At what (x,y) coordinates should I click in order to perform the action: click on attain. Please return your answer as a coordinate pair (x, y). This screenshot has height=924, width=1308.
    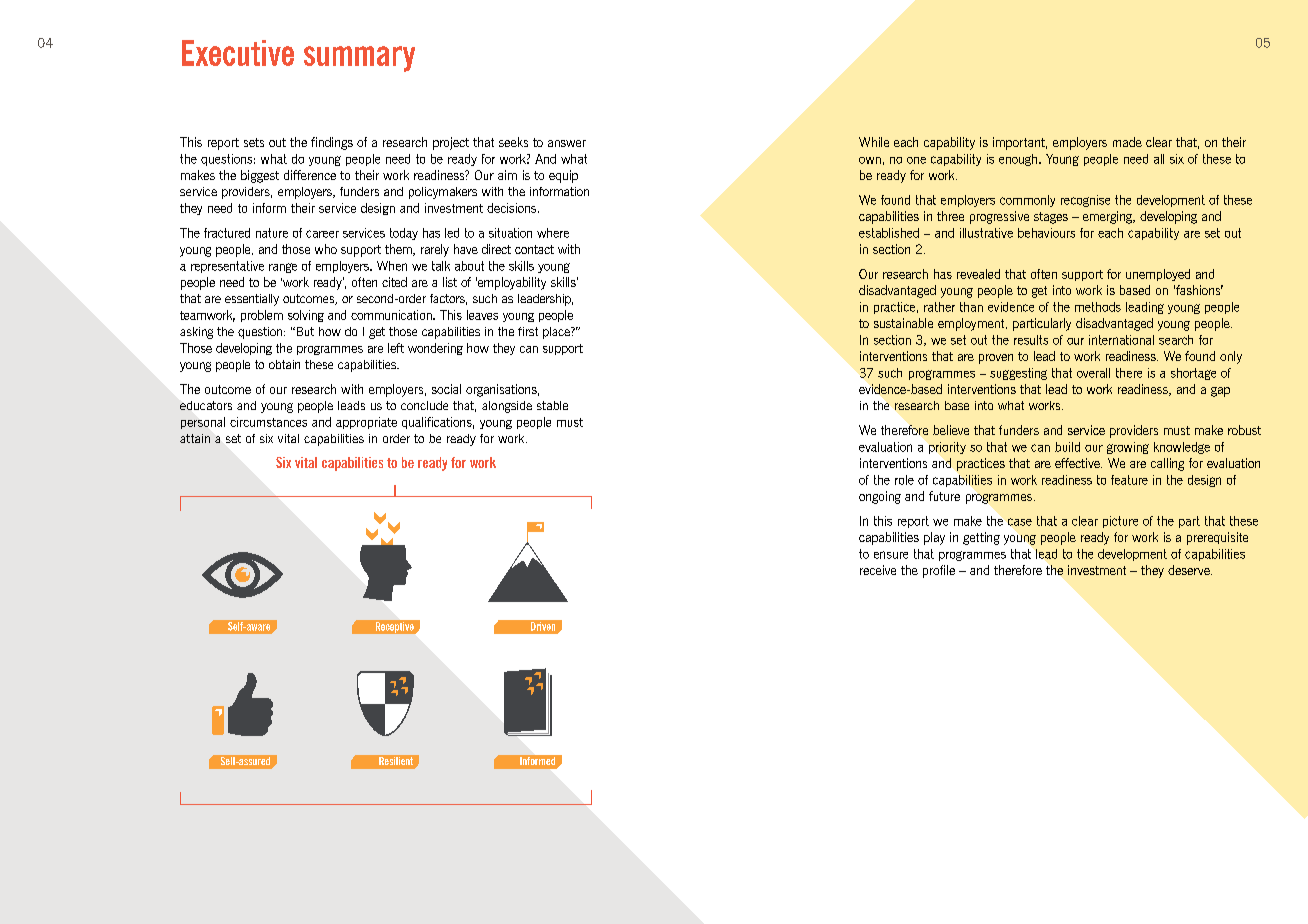
    Looking at the image, I should click on (195, 438).
